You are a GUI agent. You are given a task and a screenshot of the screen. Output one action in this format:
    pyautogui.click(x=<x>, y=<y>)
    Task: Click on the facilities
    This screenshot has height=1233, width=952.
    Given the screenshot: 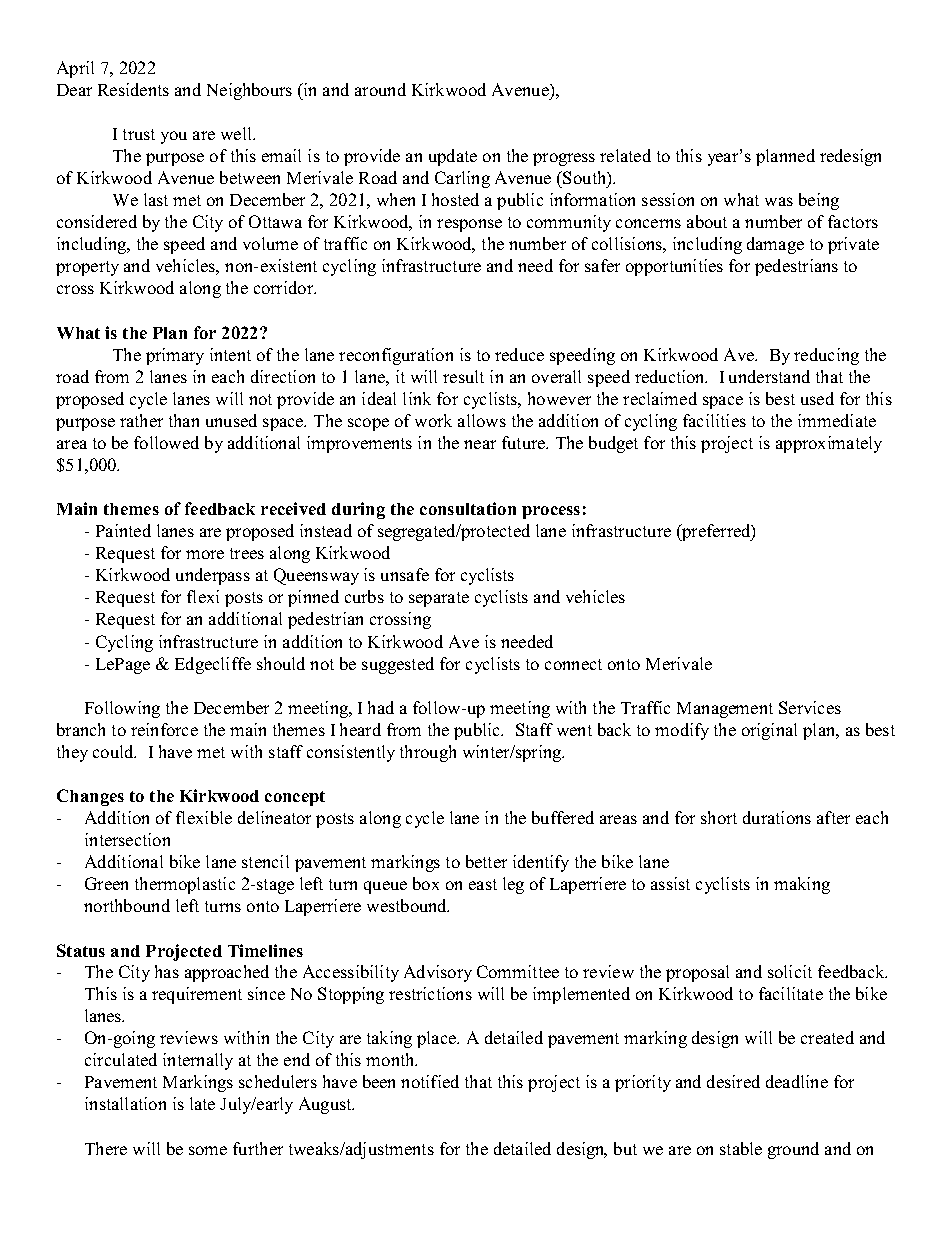 What is the action you would take?
    pyautogui.click(x=714, y=420)
